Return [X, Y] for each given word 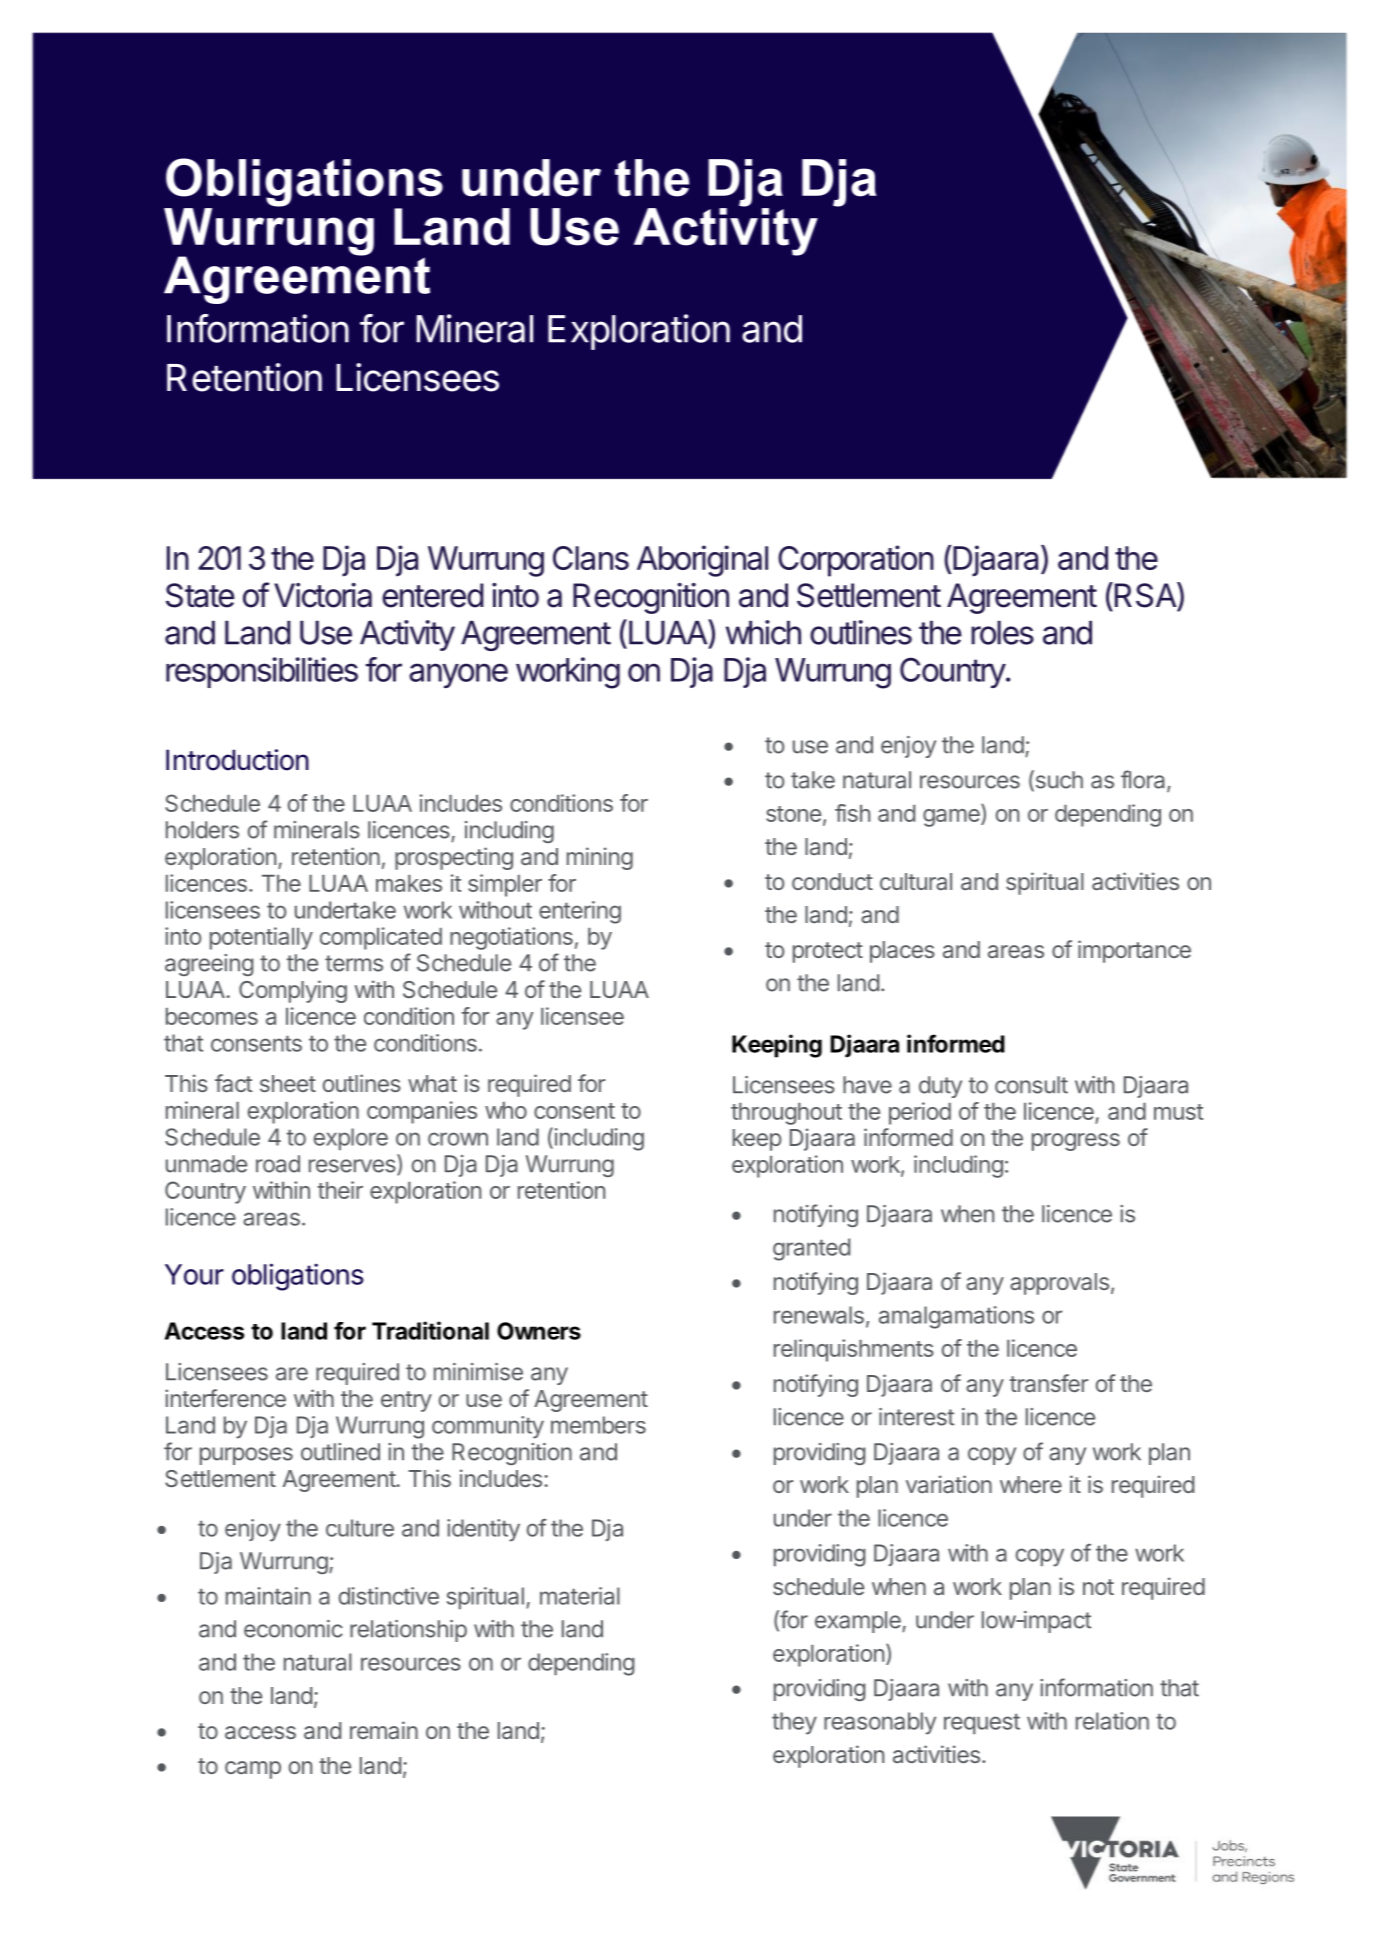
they [794, 1723]
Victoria [323, 595]
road [278, 1164]
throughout [786, 1114]
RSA [1145, 595]
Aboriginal [702, 561]
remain [384, 1730]
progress [1076, 1142]
